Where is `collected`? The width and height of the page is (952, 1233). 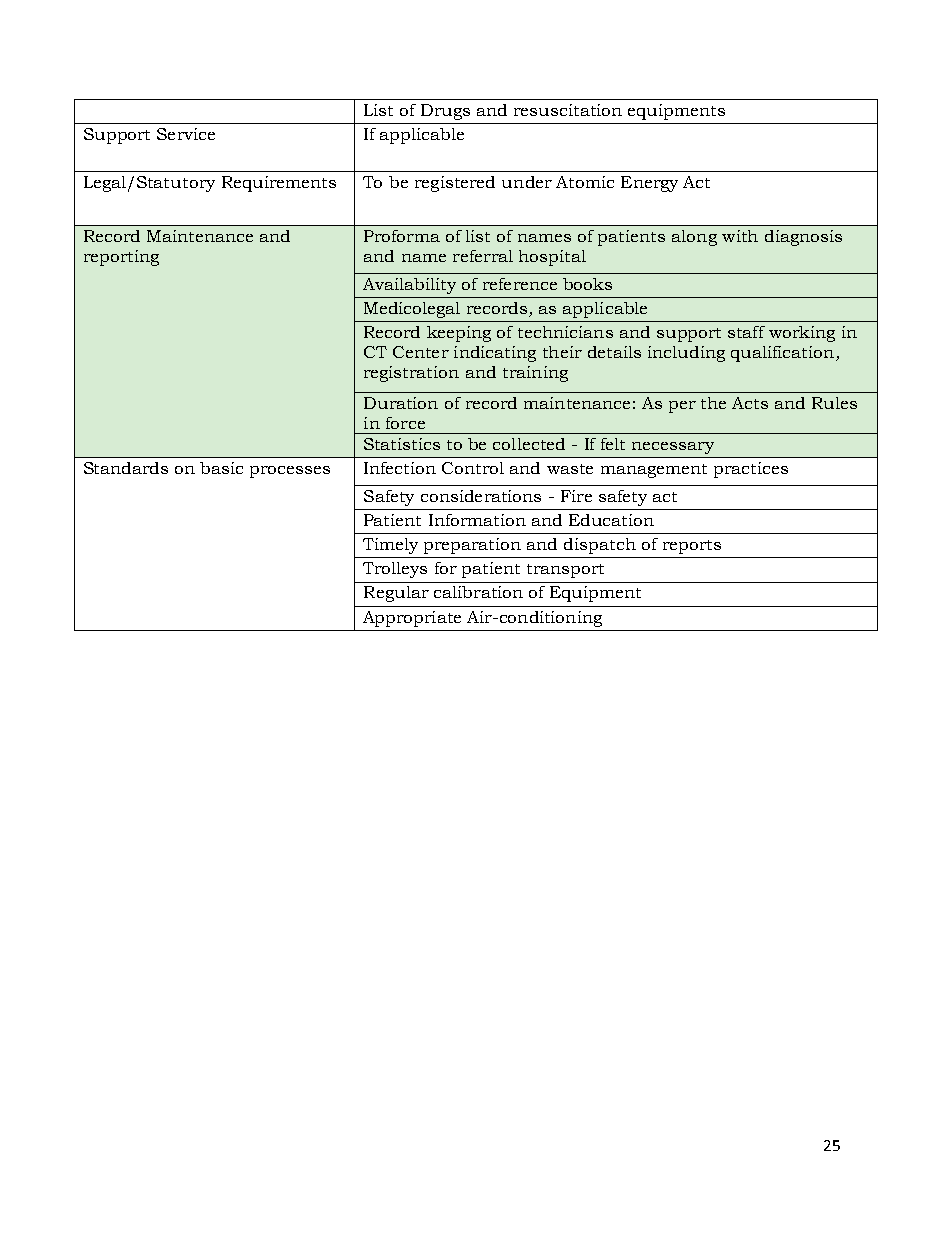 collected is located at coordinates (529, 444).
